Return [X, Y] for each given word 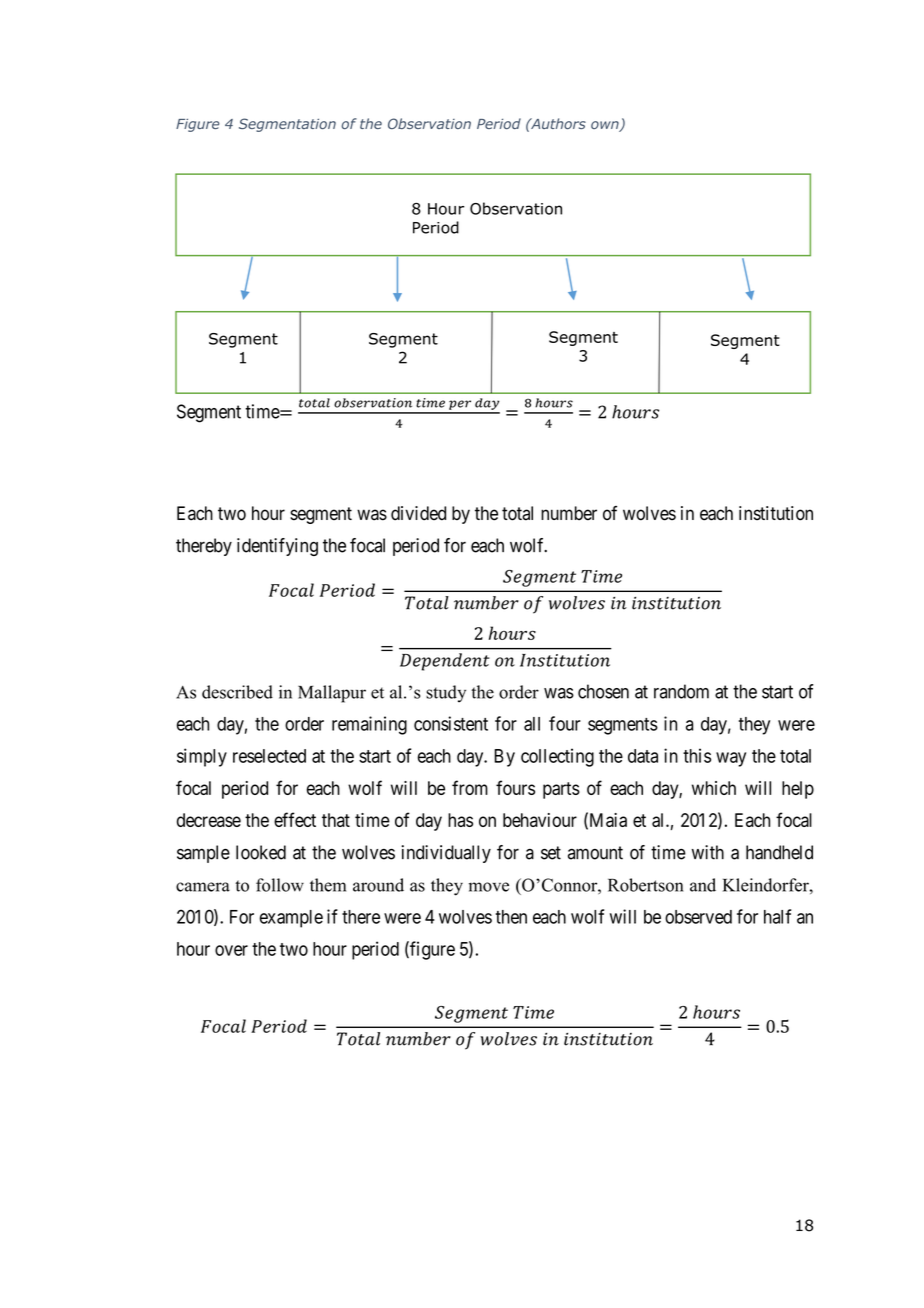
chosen [603, 691]
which [714, 788]
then [511, 917]
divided [418, 513]
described [237, 692]
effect [295, 819]
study [446, 694]
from [470, 787]
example [291, 919]
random [681, 691]
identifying [277, 547]
